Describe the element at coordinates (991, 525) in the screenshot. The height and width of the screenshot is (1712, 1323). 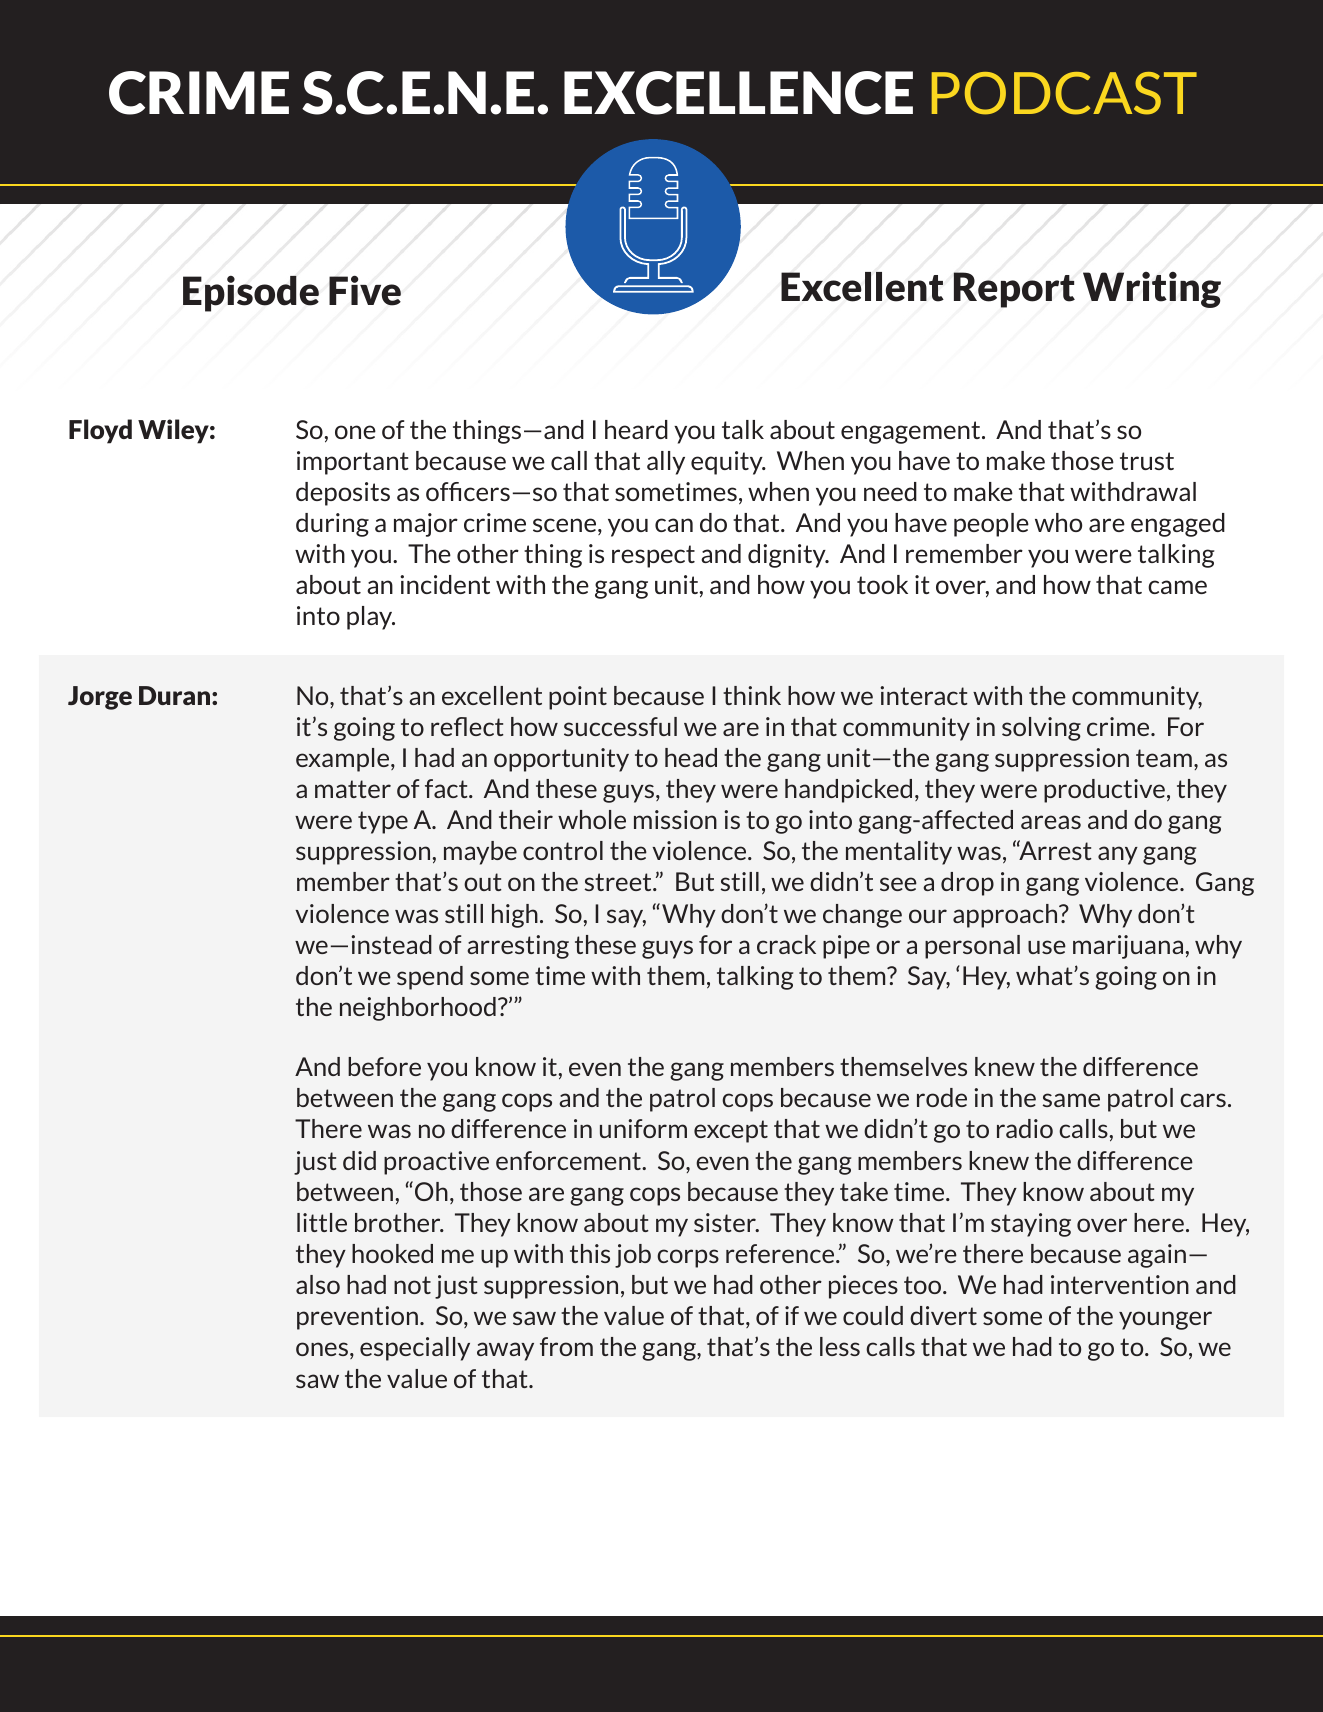
I see `people` at that location.
